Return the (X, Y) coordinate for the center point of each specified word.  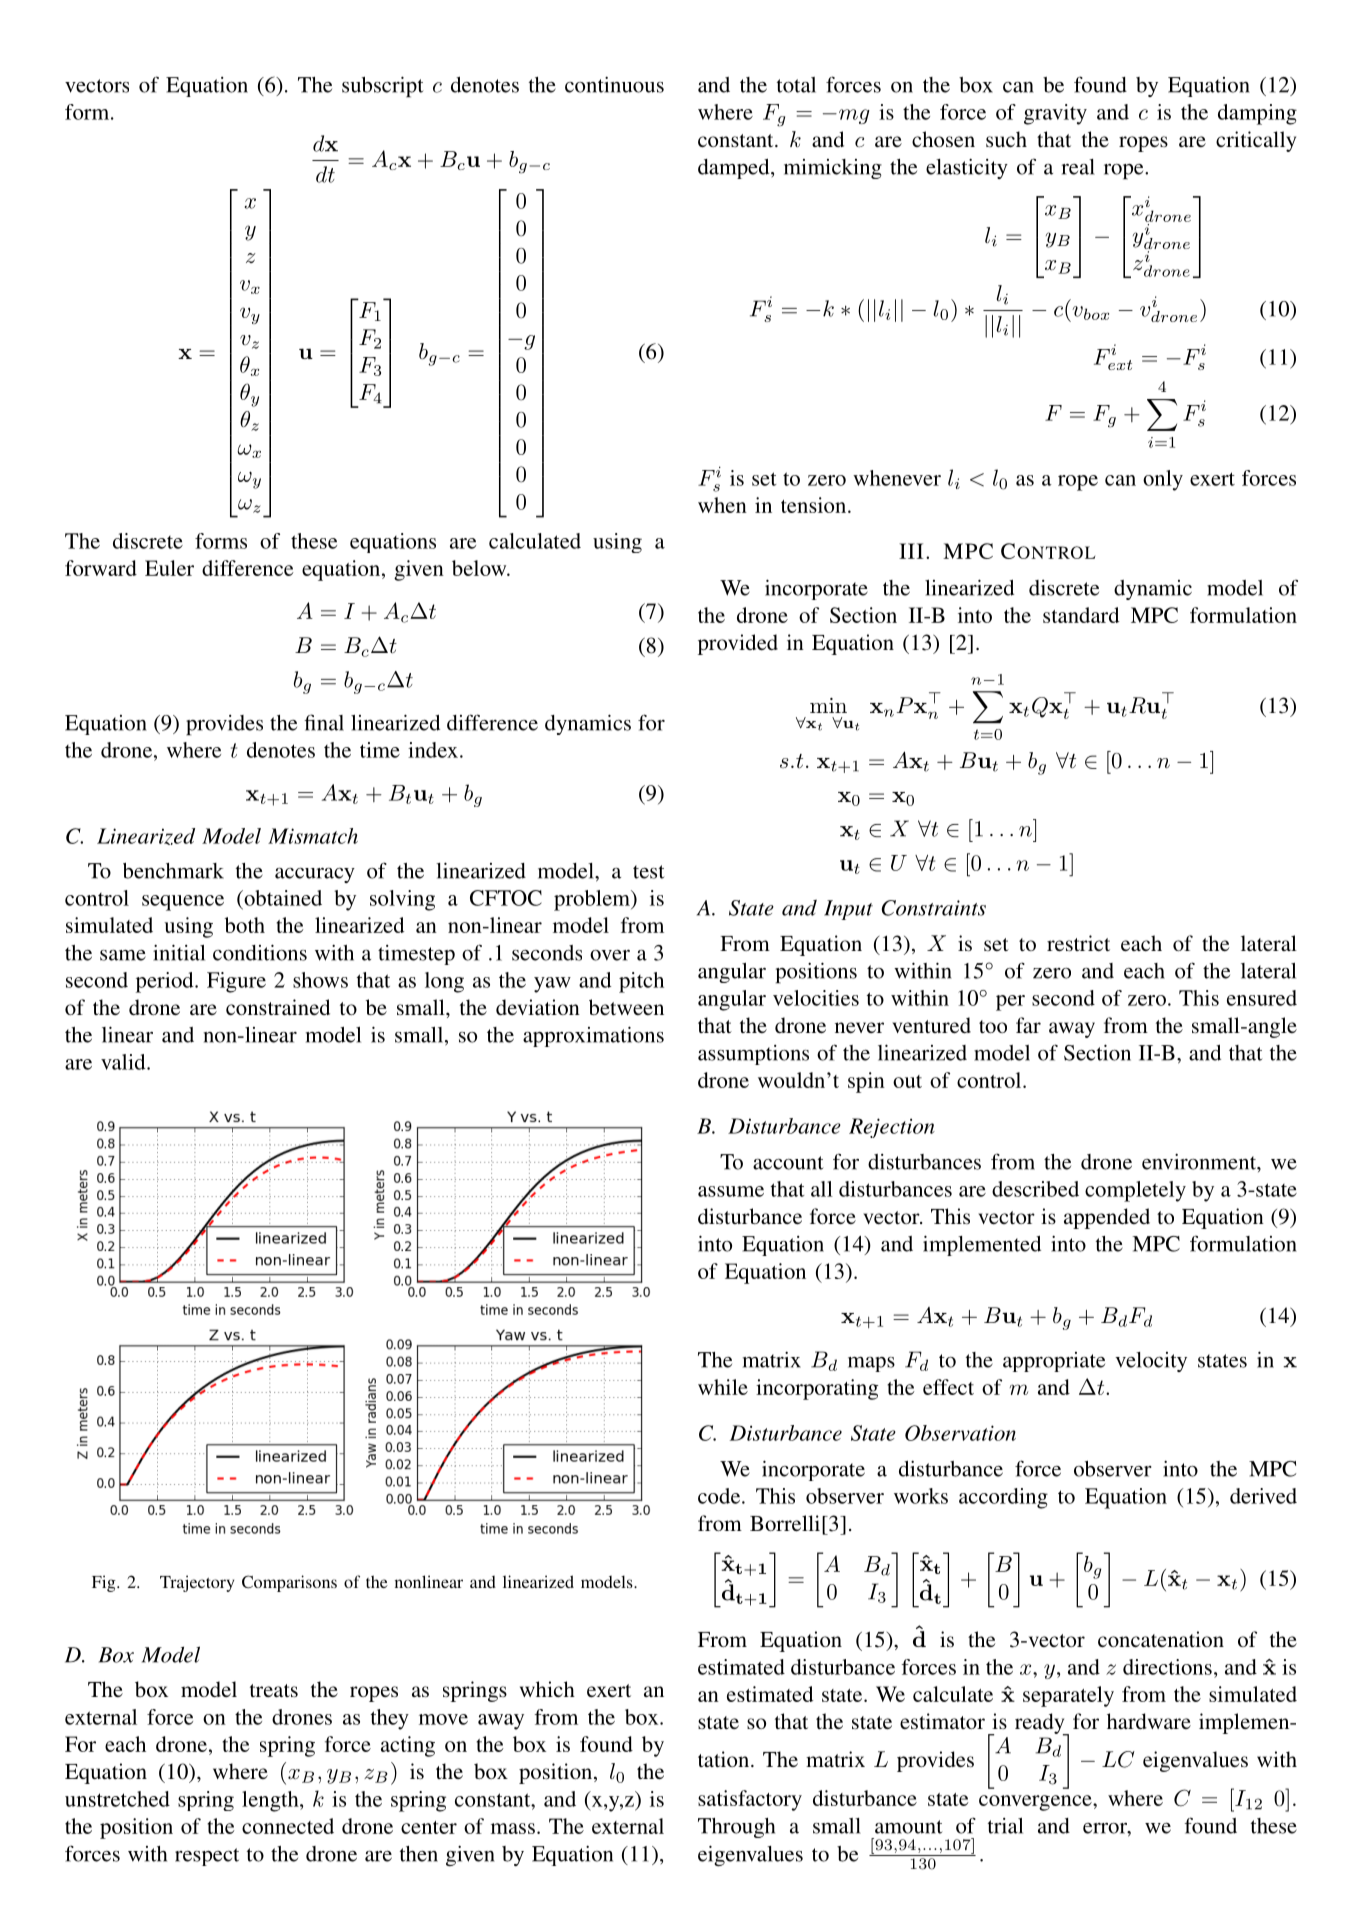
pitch (641, 982)
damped (735, 169)
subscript (383, 87)
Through (736, 1828)
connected (288, 1826)
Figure (236, 982)
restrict (1078, 943)
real (1078, 167)
